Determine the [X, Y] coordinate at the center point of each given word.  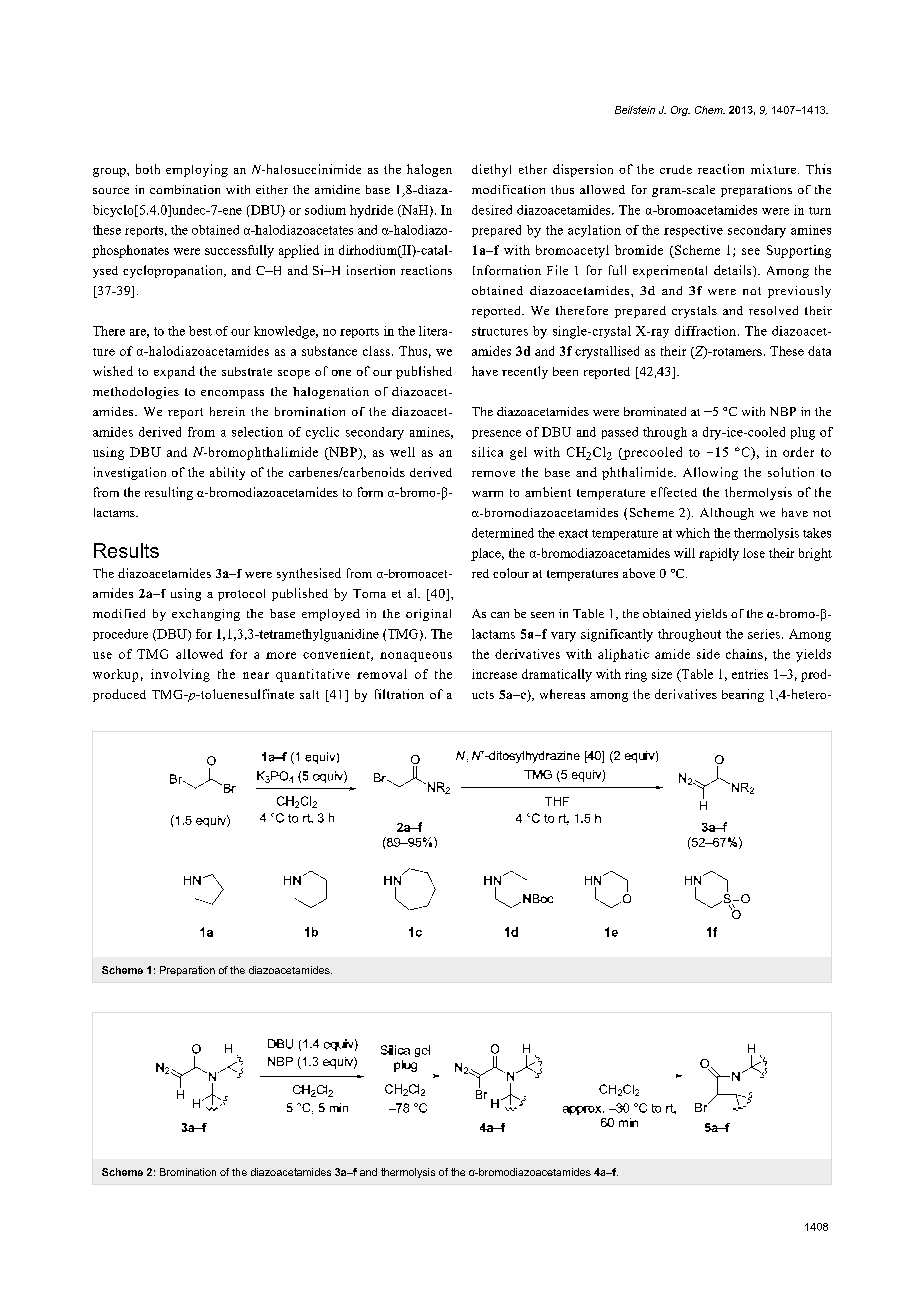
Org [680, 111]
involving [180, 675]
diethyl [491, 170]
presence [496, 434]
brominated [655, 411]
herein [227, 411]
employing [197, 170]
